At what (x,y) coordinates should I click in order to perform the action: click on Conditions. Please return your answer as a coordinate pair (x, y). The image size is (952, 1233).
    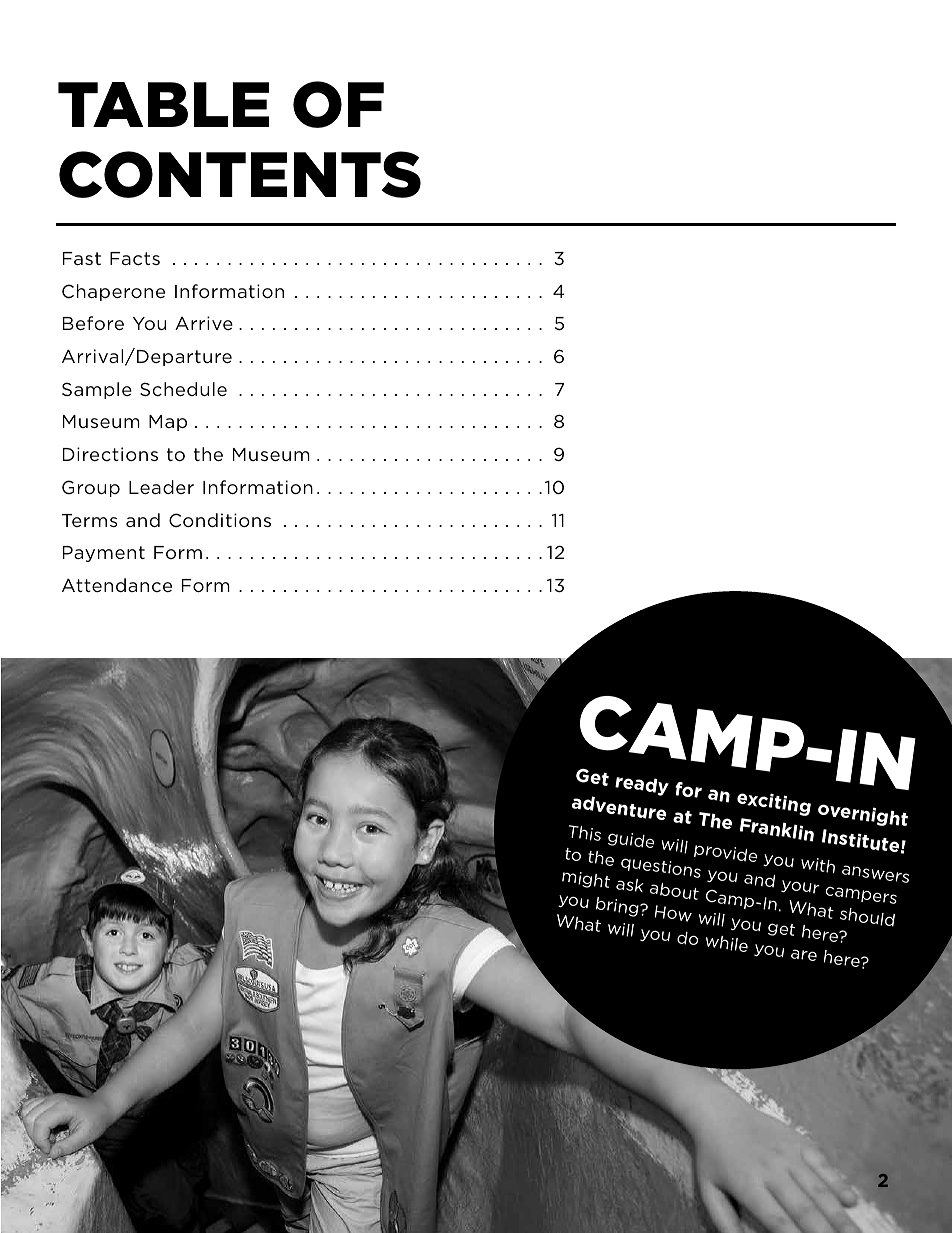
    Looking at the image, I should click on (220, 520).
